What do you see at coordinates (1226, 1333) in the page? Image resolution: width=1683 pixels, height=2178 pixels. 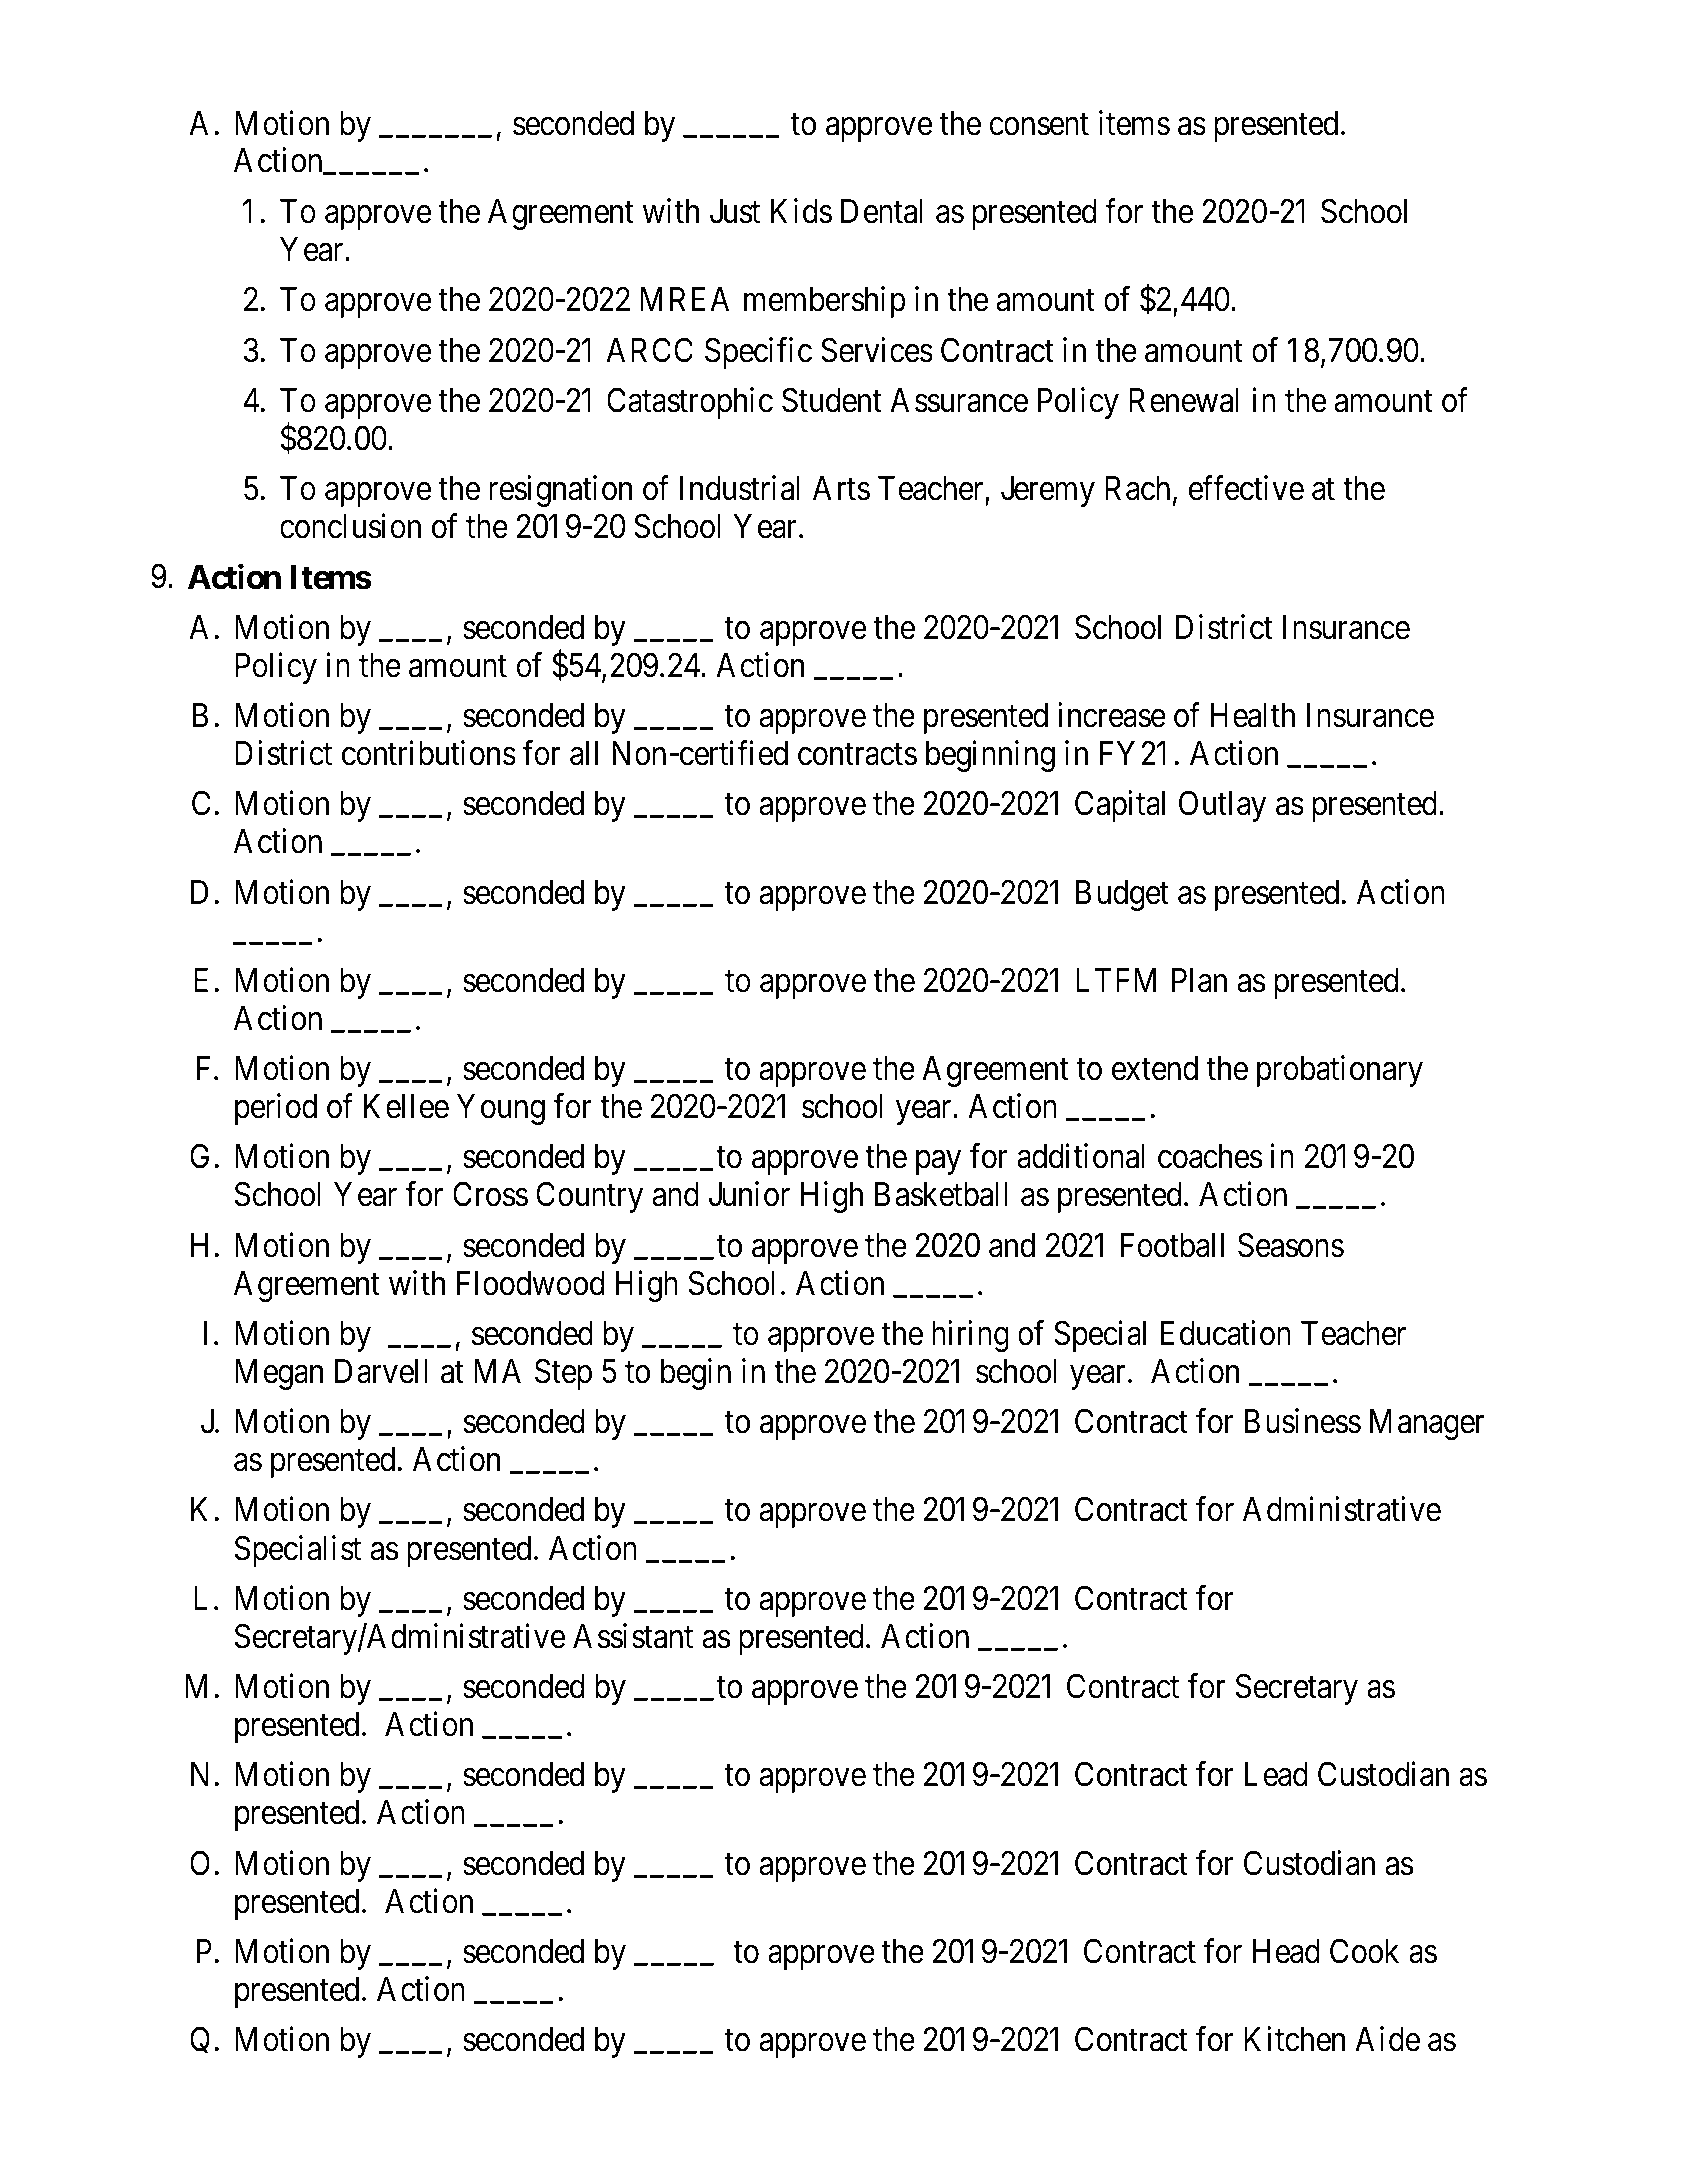 I see `Education` at bounding box center [1226, 1333].
